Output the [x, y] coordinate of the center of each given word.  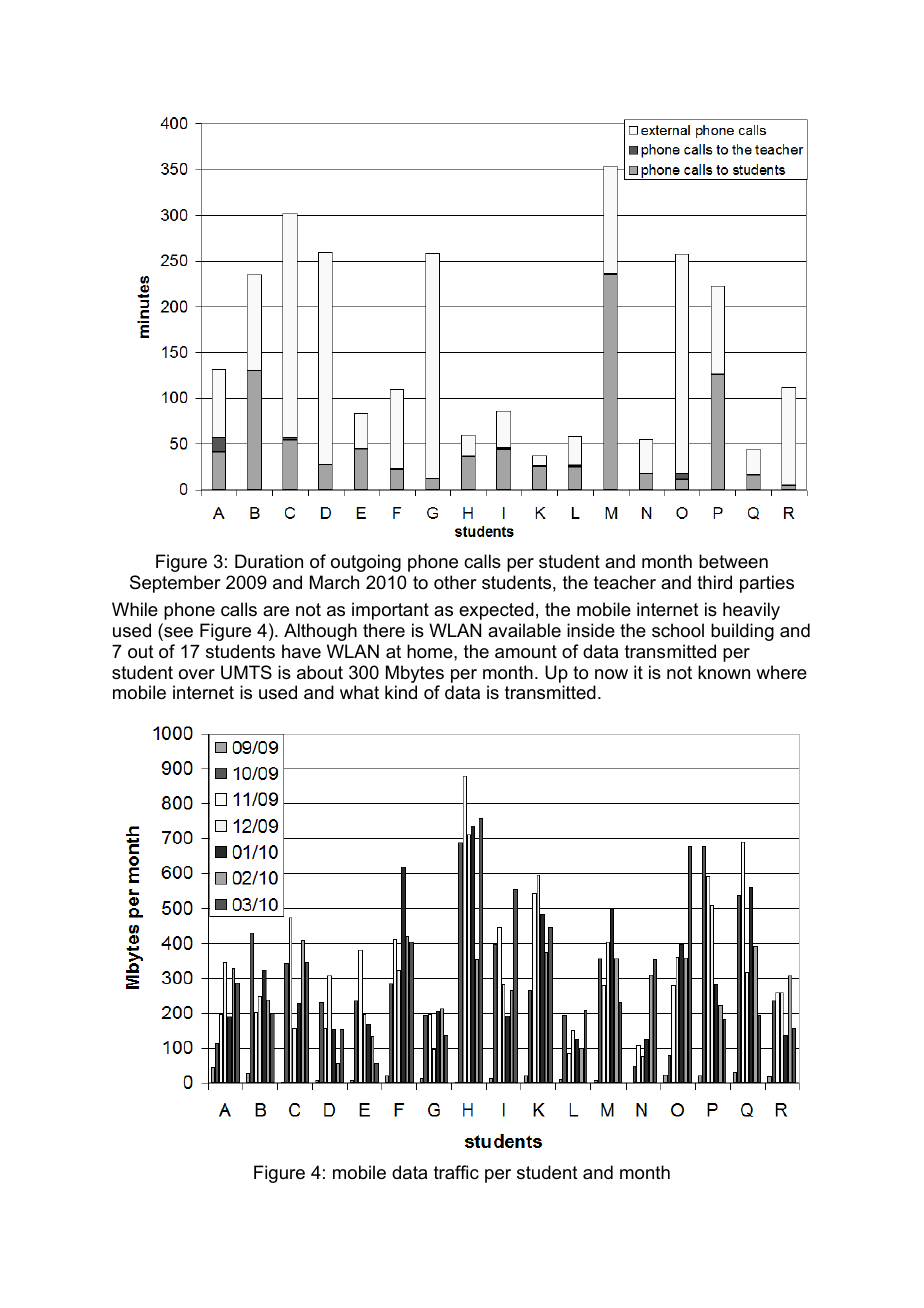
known [724, 672]
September [175, 584]
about [320, 672]
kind [401, 692]
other [455, 582]
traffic [456, 1172]
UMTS [246, 672]
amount [526, 652]
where [781, 672]
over [197, 674]
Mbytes [415, 675]
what [359, 692]
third [714, 582]
